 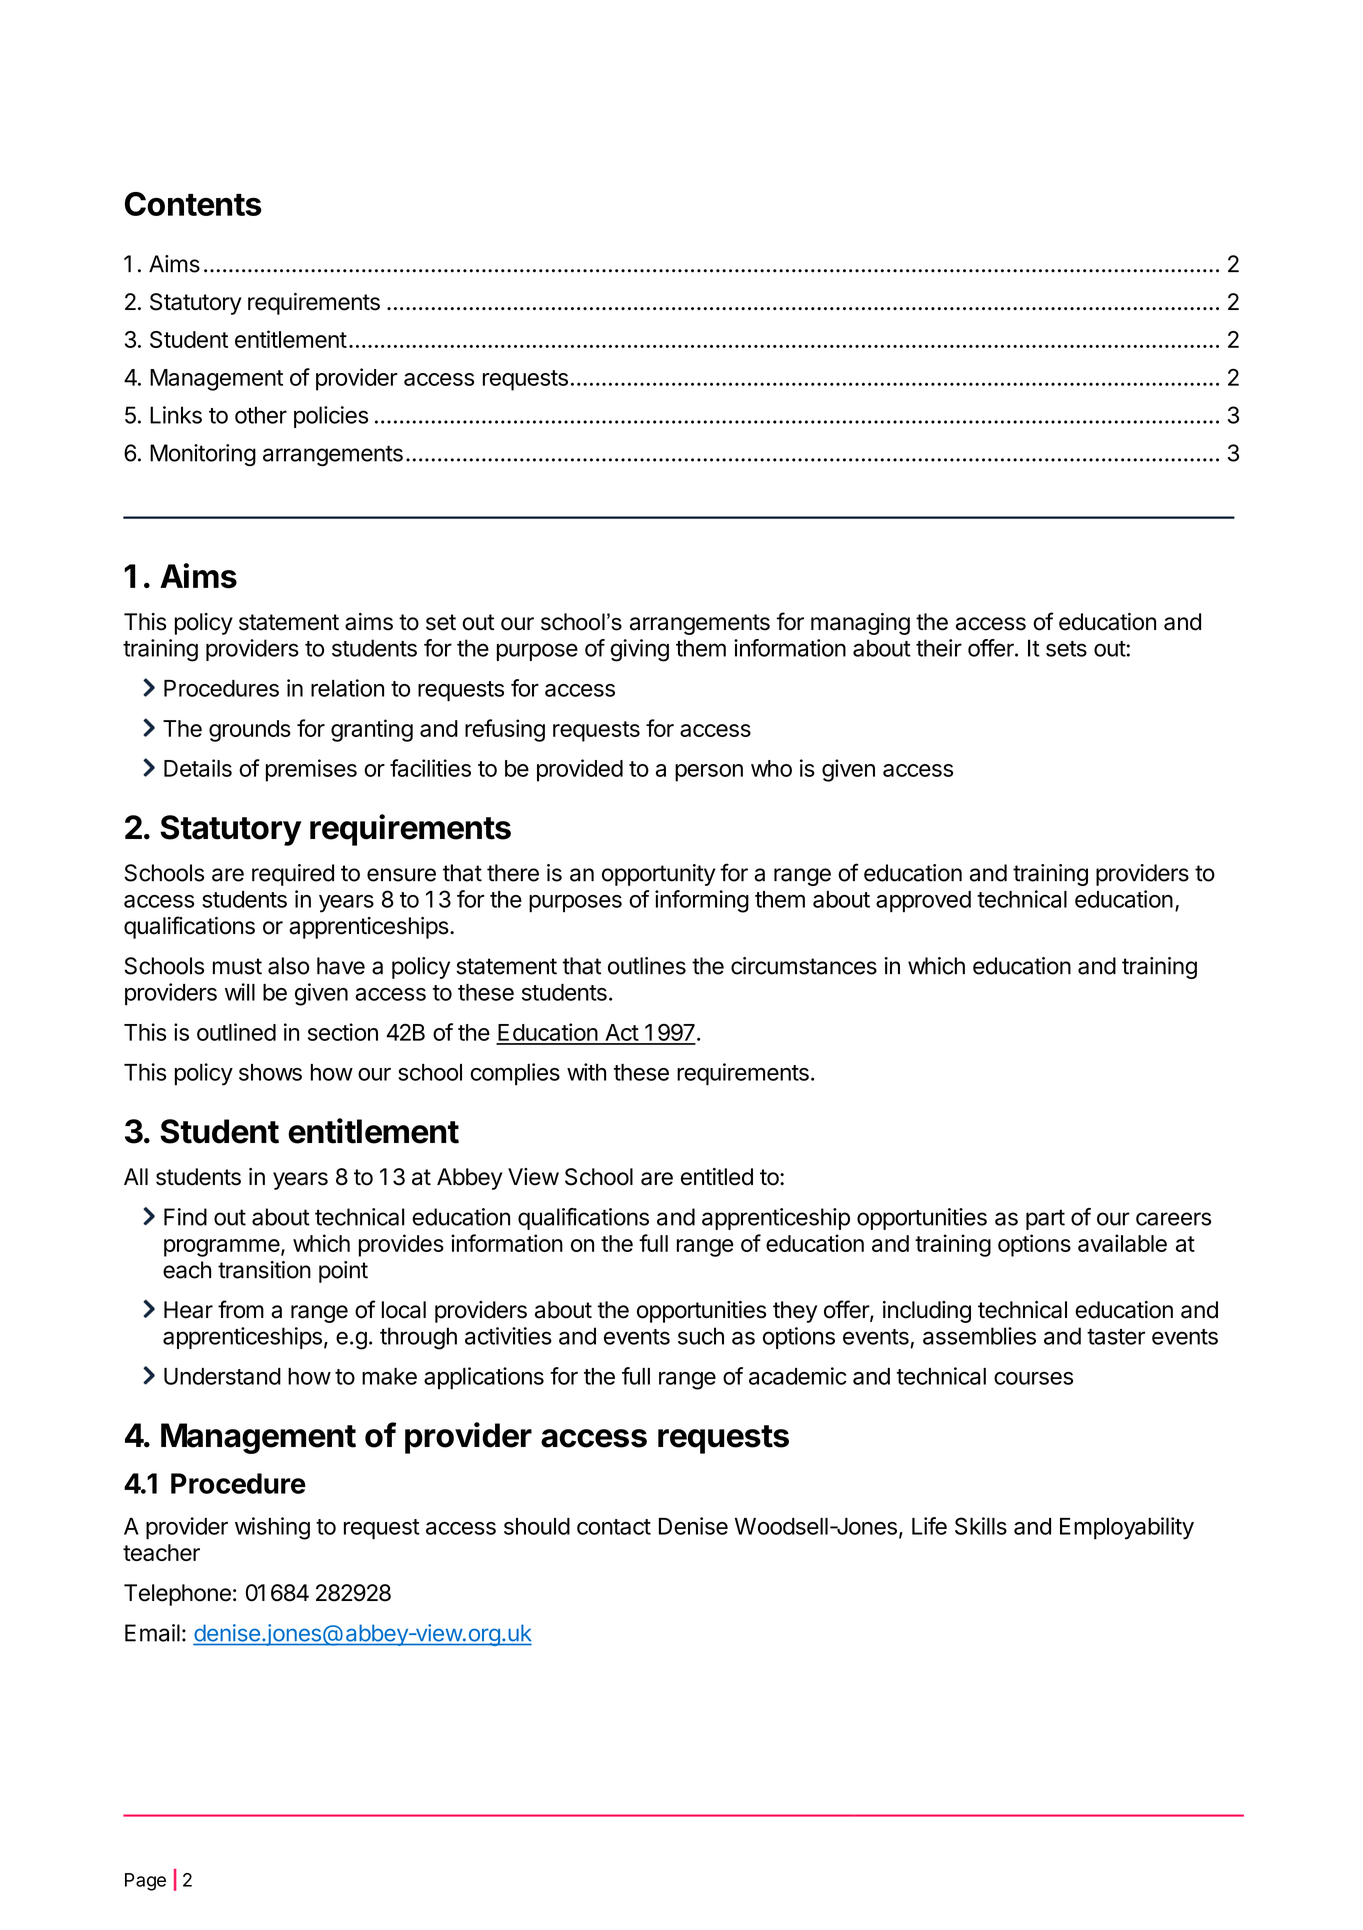 I want to click on sets, so click(x=1066, y=649).
